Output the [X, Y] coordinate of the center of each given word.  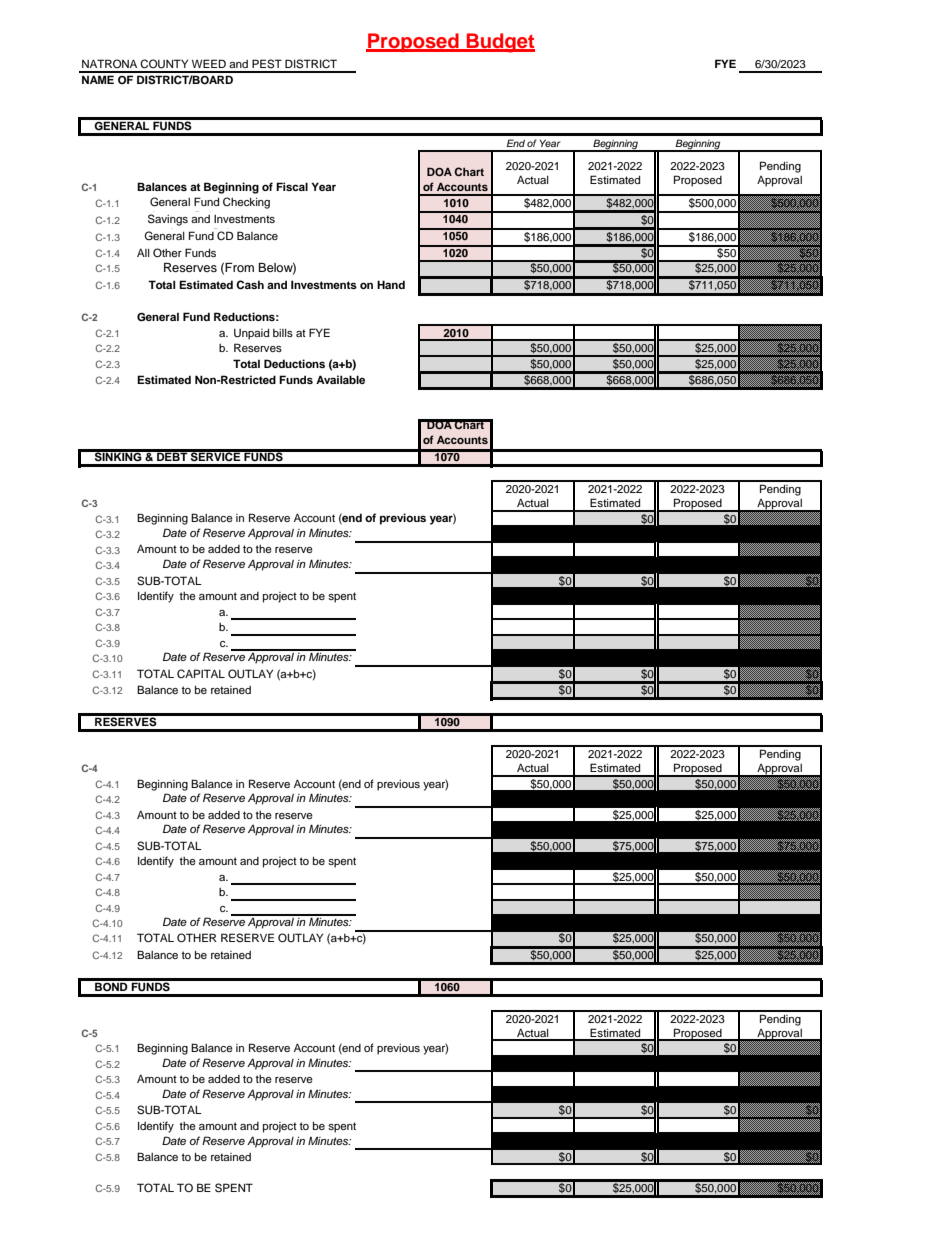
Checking [246, 203]
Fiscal [292, 186]
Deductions [294, 363]
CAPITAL [201, 674]
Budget [499, 43]
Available [340, 379]
